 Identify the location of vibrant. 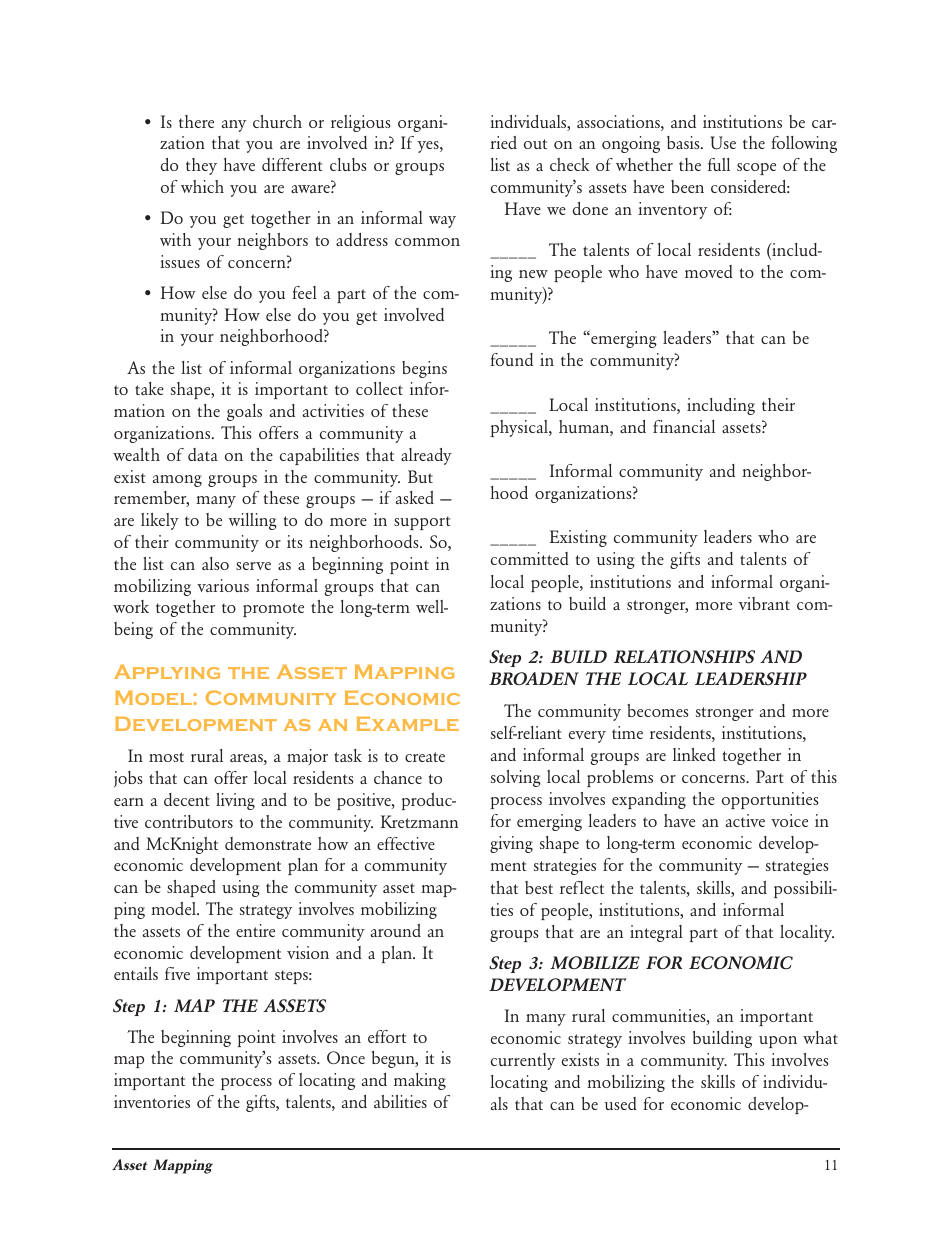
(764, 603).
